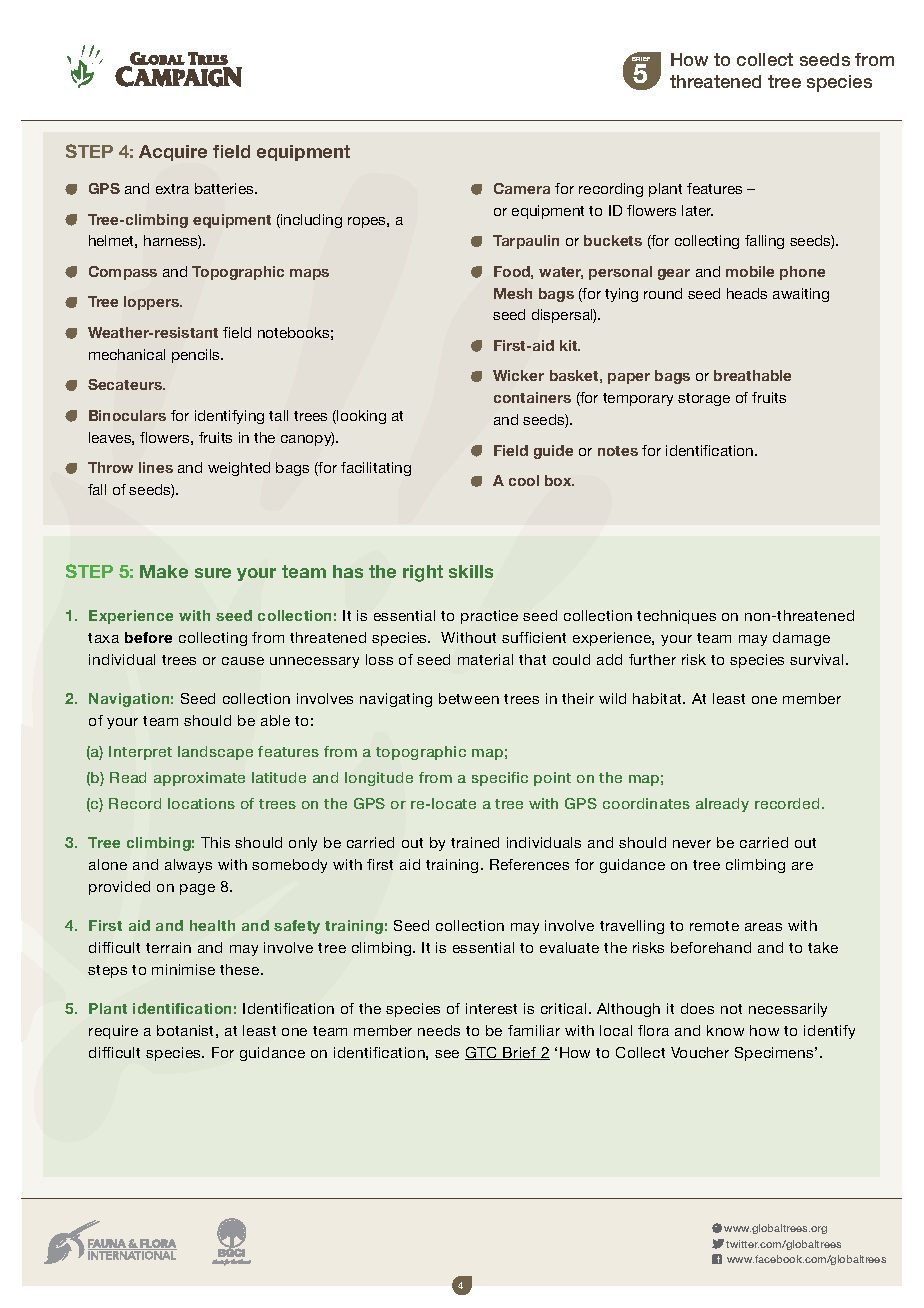  What do you see at coordinates (618, 451) in the page?
I see `notes` at bounding box center [618, 451].
